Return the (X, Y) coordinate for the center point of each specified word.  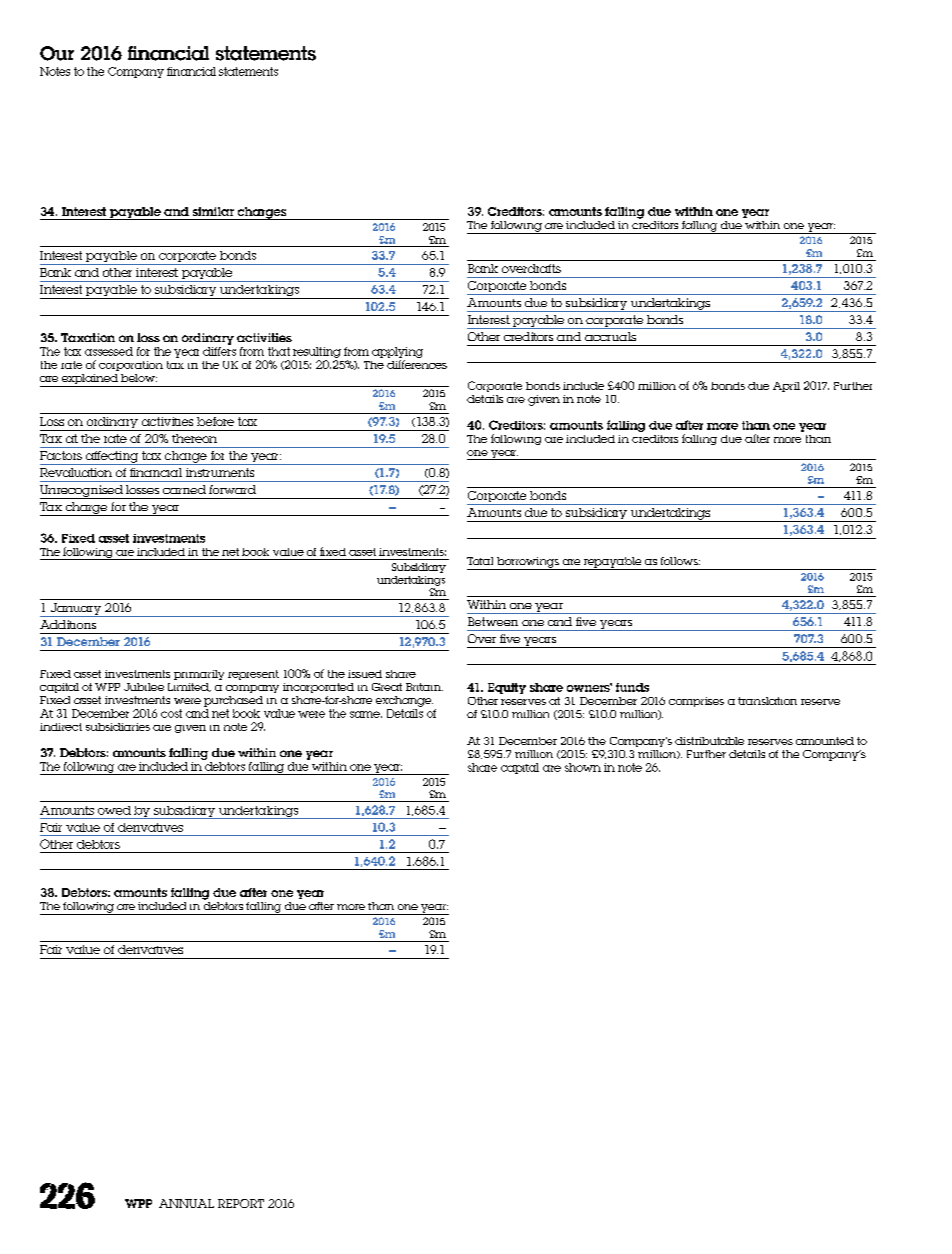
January (76, 610)
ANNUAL (186, 1203)
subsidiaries (118, 727)
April (786, 387)
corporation (131, 366)
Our (57, 53)
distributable (709, 741)
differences (417, 364)
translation (767, 701)
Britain (424, 687)
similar (213, 211)
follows (680, 561)
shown (583, 767)
